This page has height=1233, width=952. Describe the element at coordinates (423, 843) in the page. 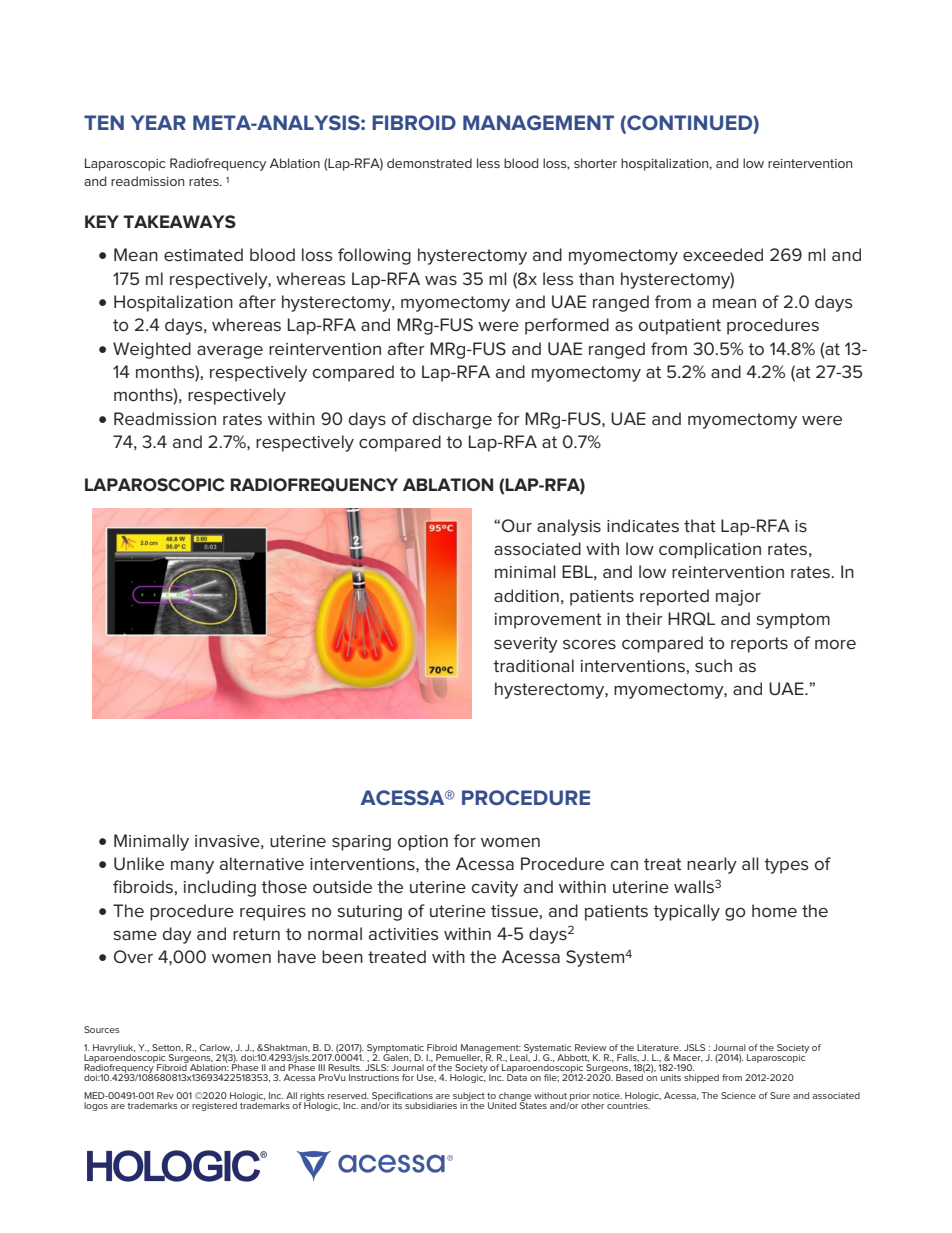

I see `option` at that location.
